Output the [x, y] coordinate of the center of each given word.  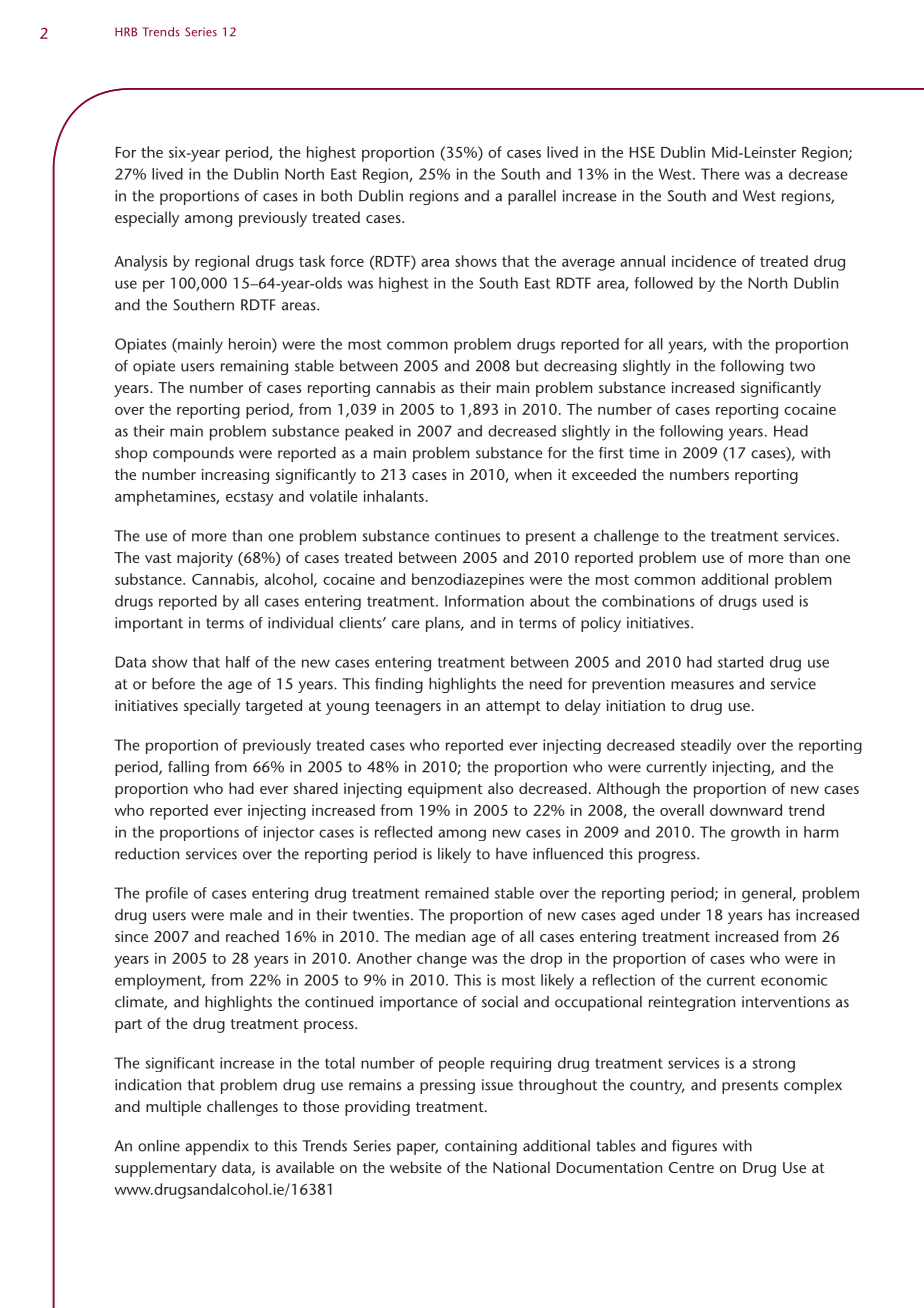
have [511, 854]
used [778, 601]
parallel [532, 197]
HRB [126, 32]
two [802, 366]
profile [167, 895]
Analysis [140, 263]
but [527, 366]
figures [694, 1147]
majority [205, 559]
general [768, 895]
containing [481, 1147]
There [720, 174]
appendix [217, 1147]
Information [484, 601]
